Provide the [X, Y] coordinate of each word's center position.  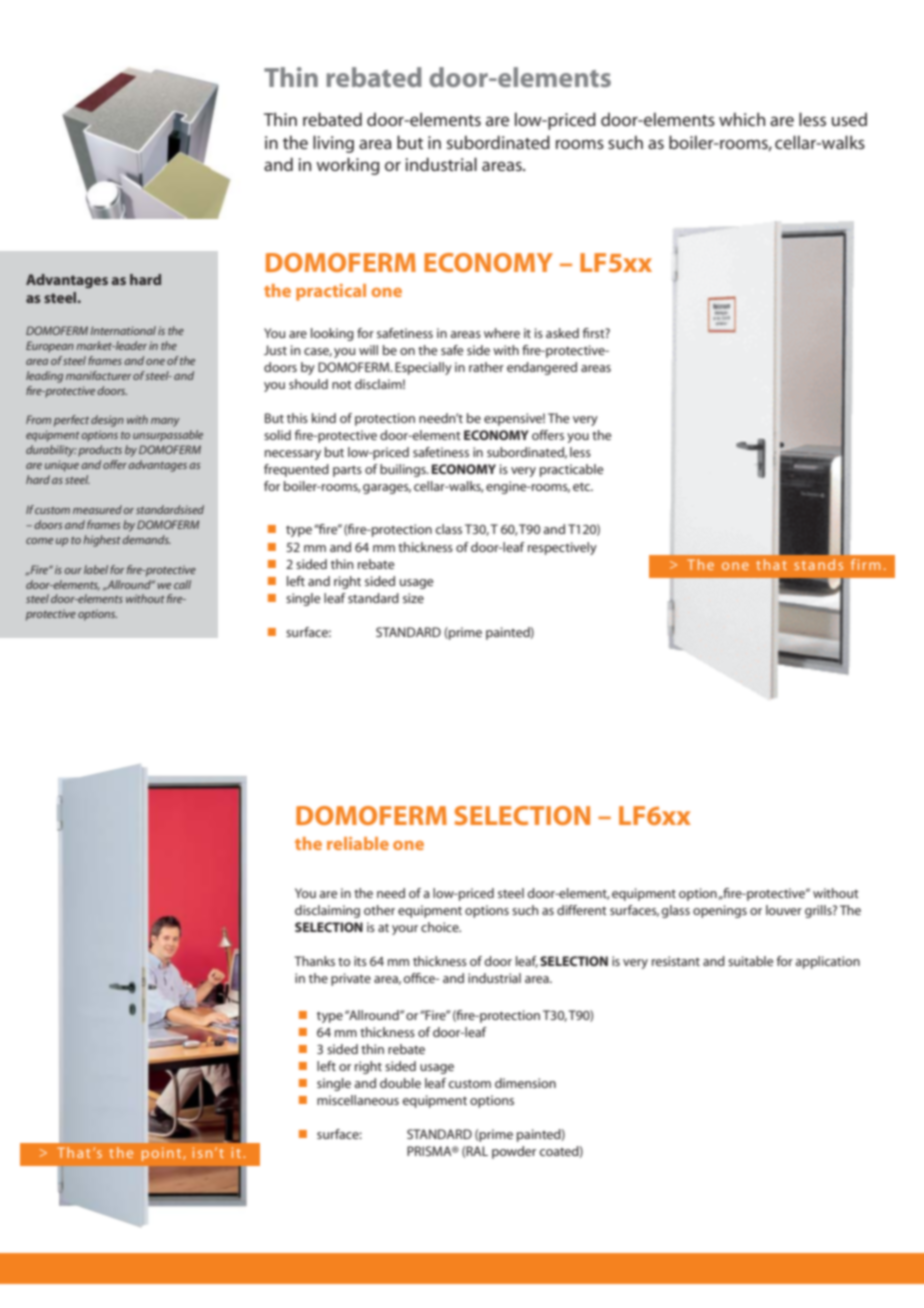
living [333, 144]
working [348, 166]
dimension [525, 1083]
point [163, 1154]
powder [514, 1152]
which [742, 119]
